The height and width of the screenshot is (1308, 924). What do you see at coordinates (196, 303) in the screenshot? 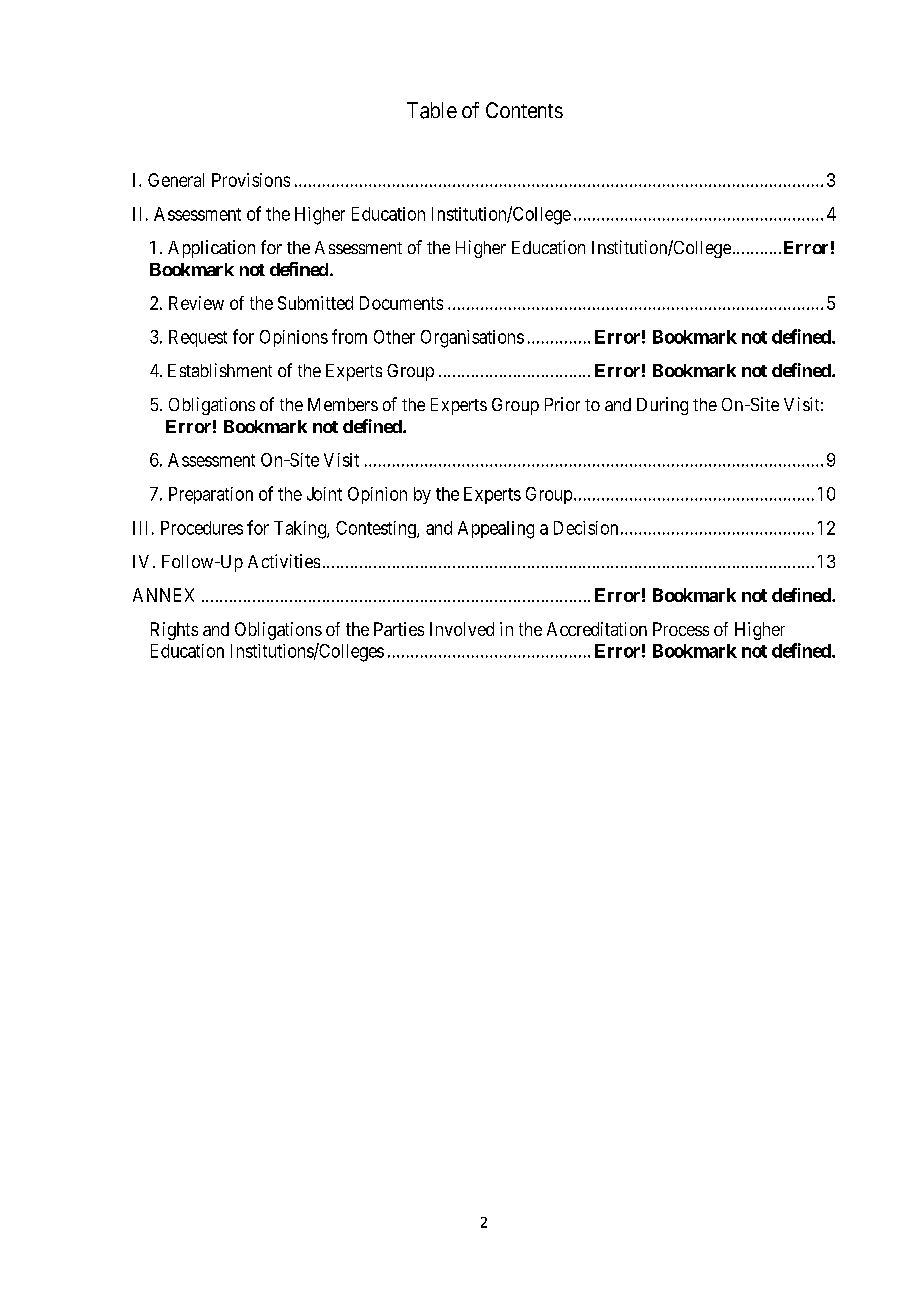
I see `Review` at bounding box center [196, 303].
